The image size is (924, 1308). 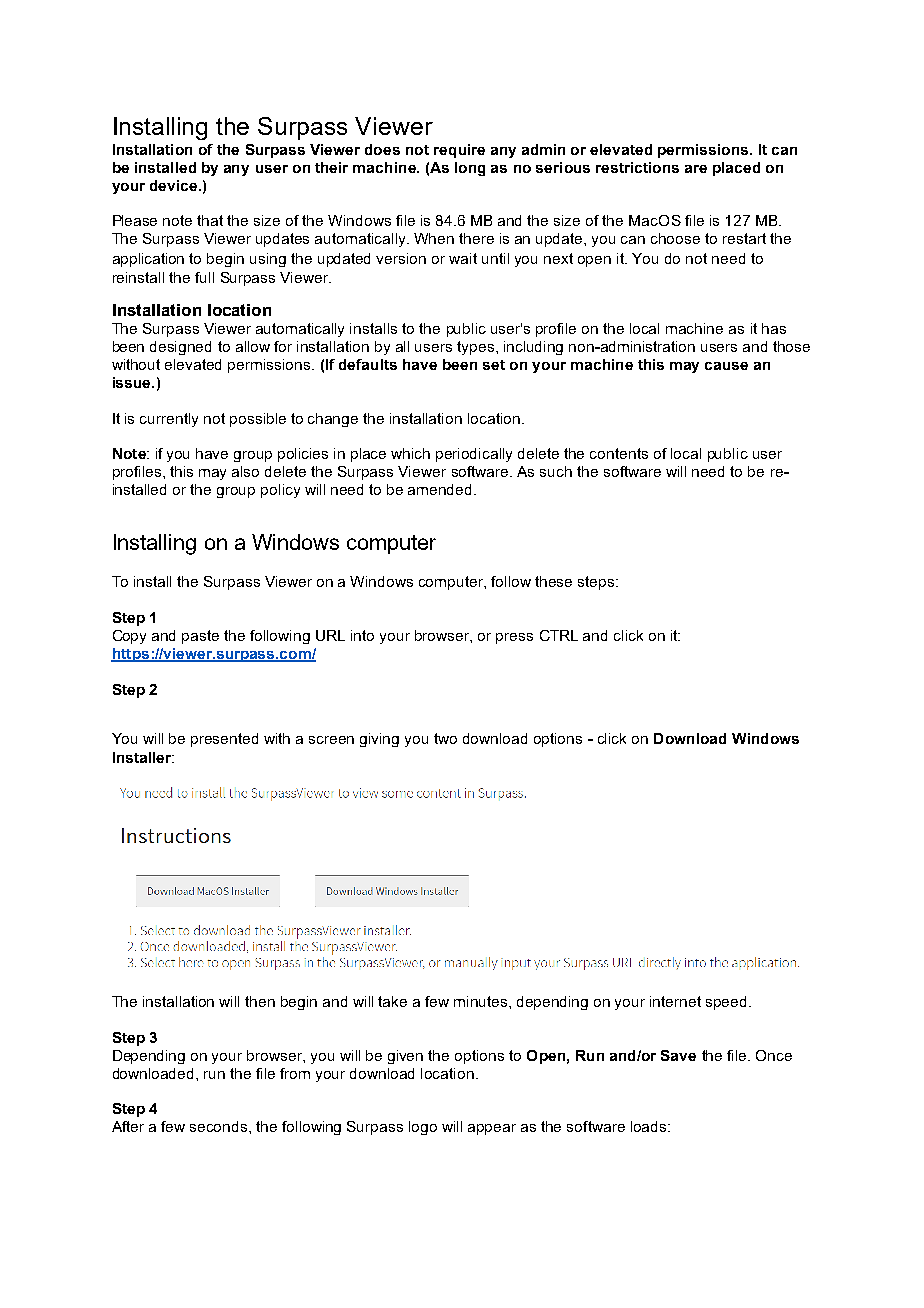 I want to click on also, so click(x=245, y=471).
